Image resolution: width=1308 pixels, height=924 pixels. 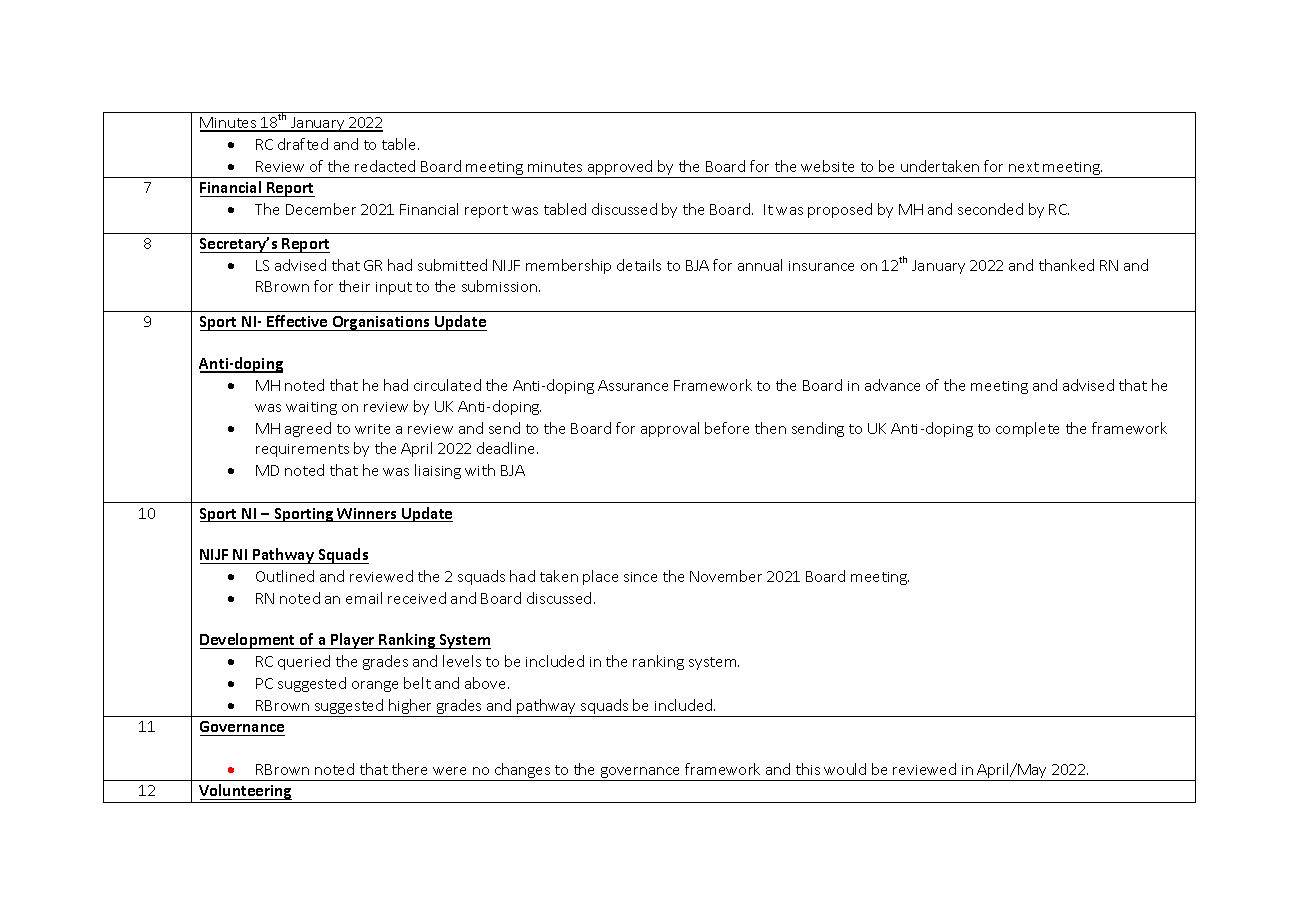 What do you see at coordinates (385, 166) in the image?
I see `redacted` at bounding box center [385, 166].
